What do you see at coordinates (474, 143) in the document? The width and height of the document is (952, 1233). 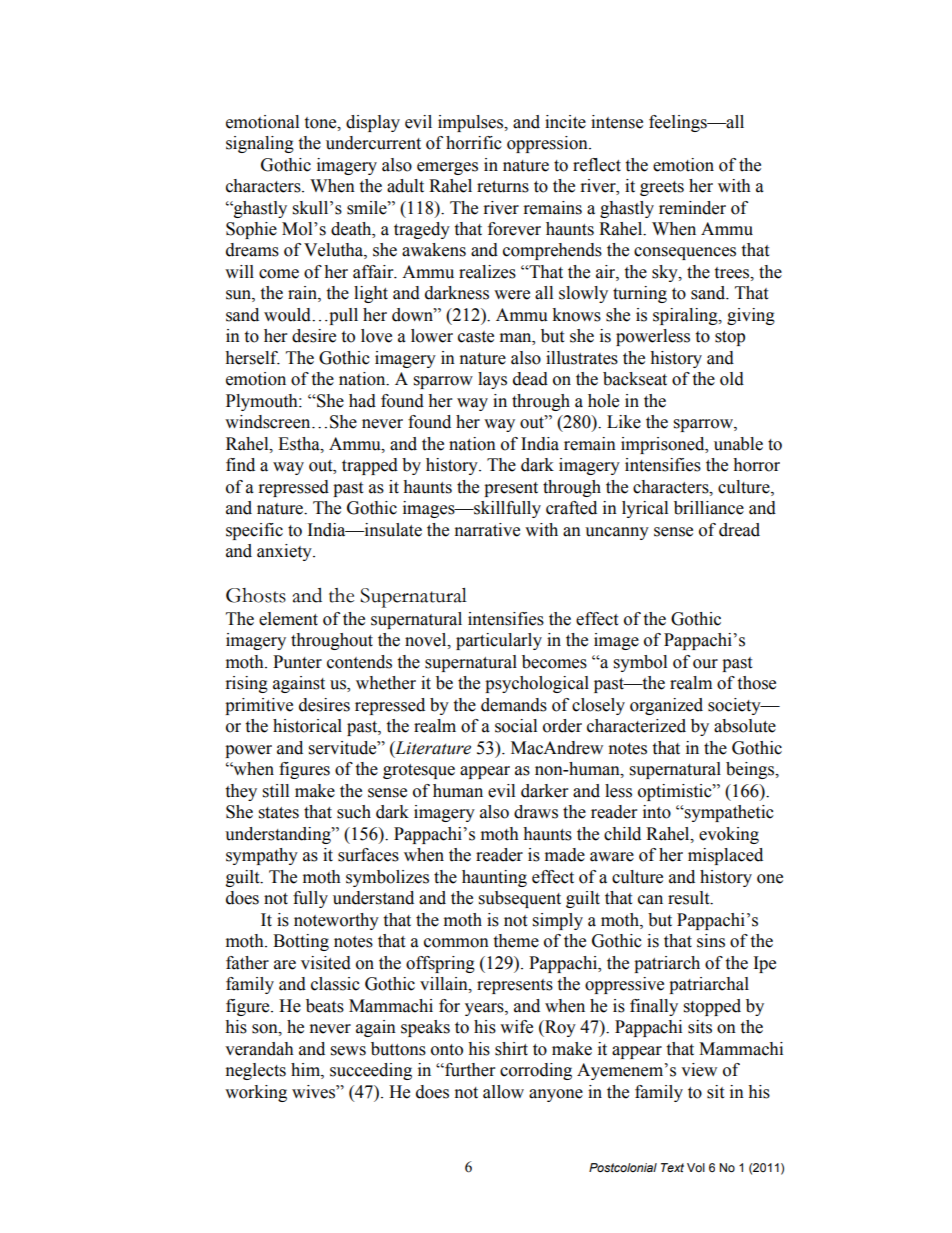 I see `horrific` at bounding box center [474, 143].
